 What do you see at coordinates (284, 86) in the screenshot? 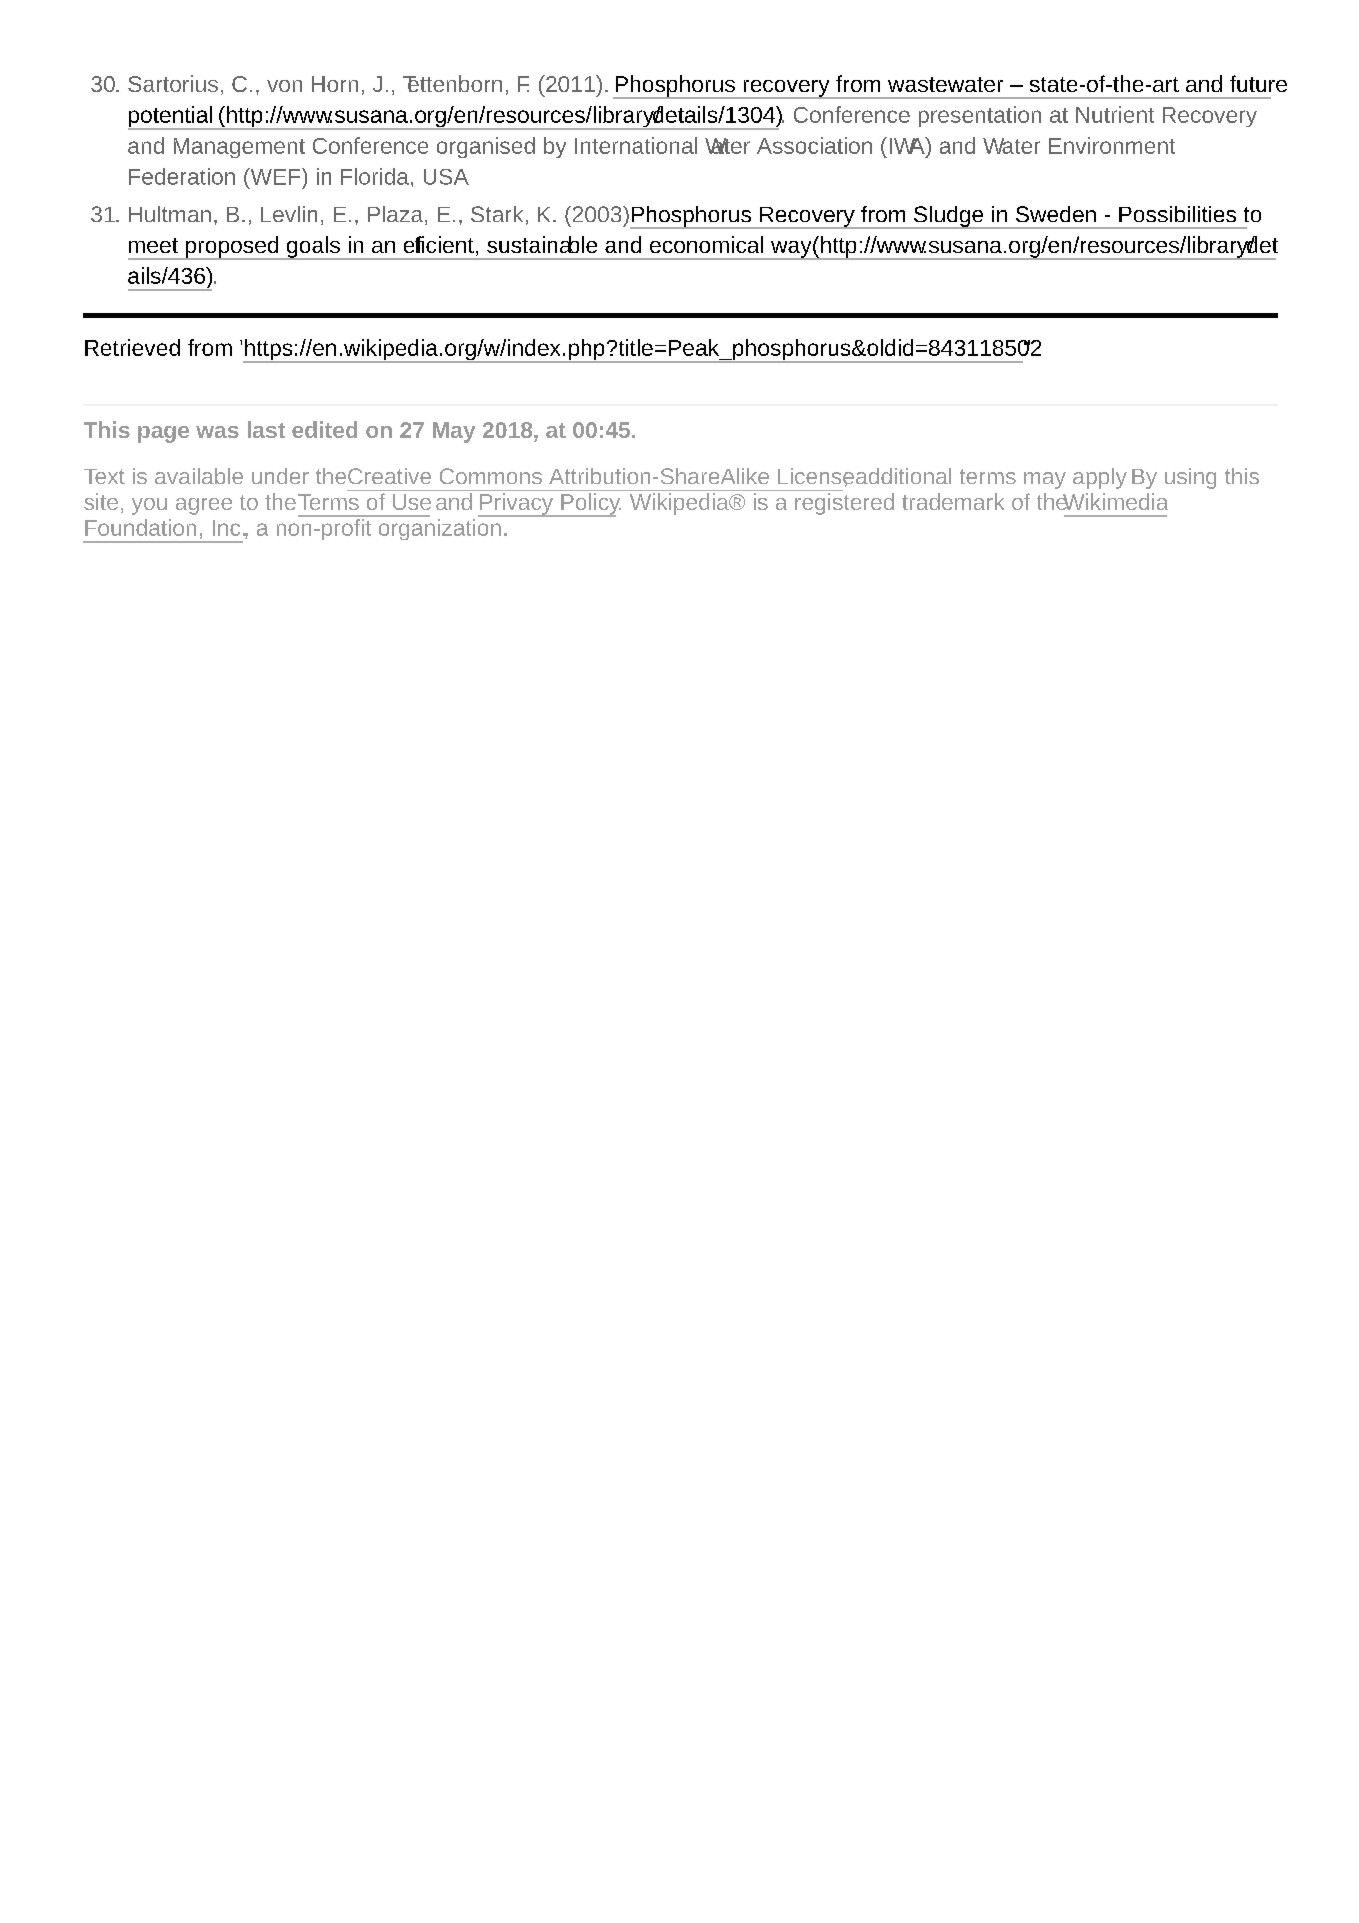
I see `von` at bounding box center [284, 86].
